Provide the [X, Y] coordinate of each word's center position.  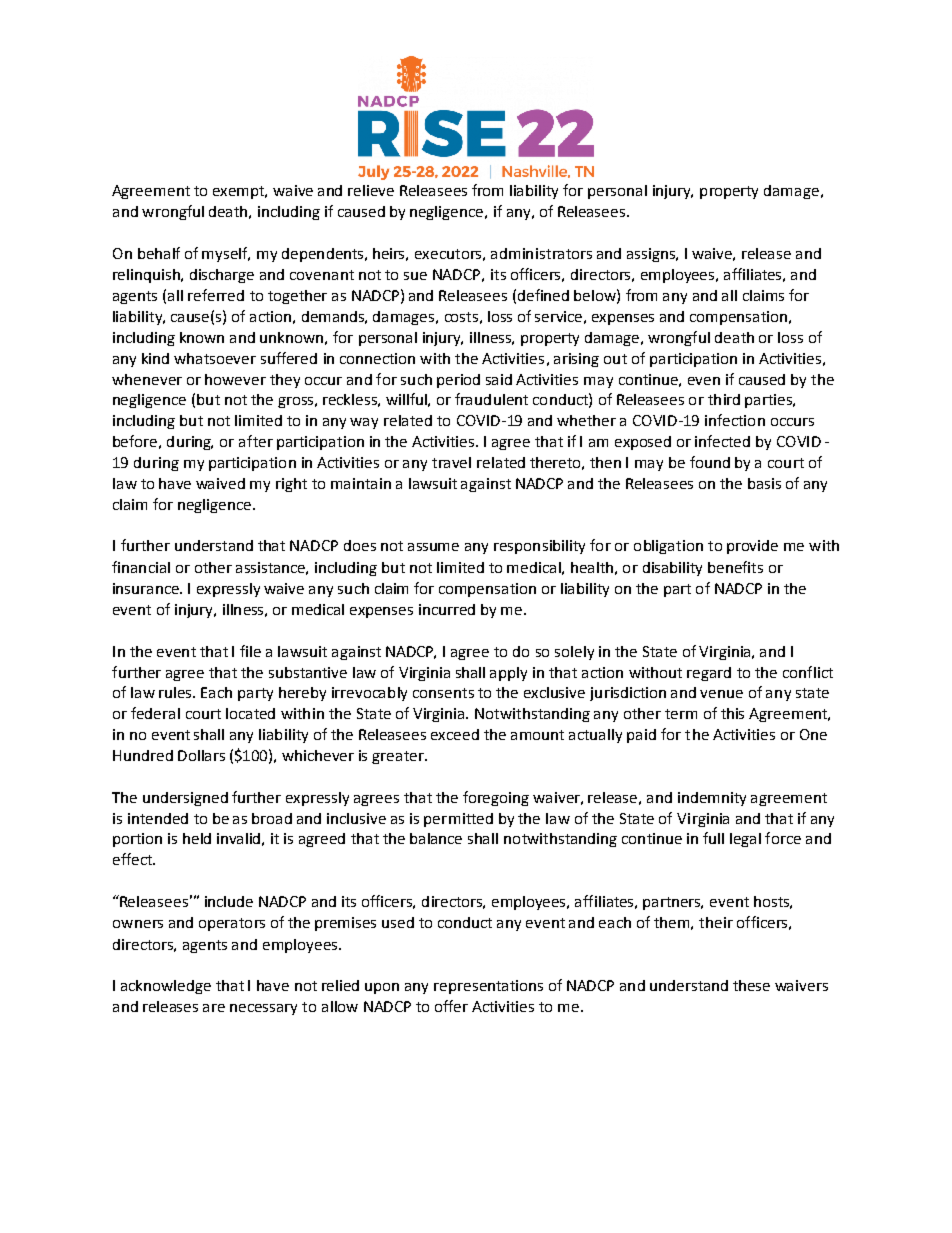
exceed [455, 734]
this [732, 713]
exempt [240, 192]
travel [451, 462]
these [751, 985]
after [256, 441]
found [710, 462]
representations [488, 987]
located [250, 713]
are [214, 1008]
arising [576, 360]
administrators [541, 253]
